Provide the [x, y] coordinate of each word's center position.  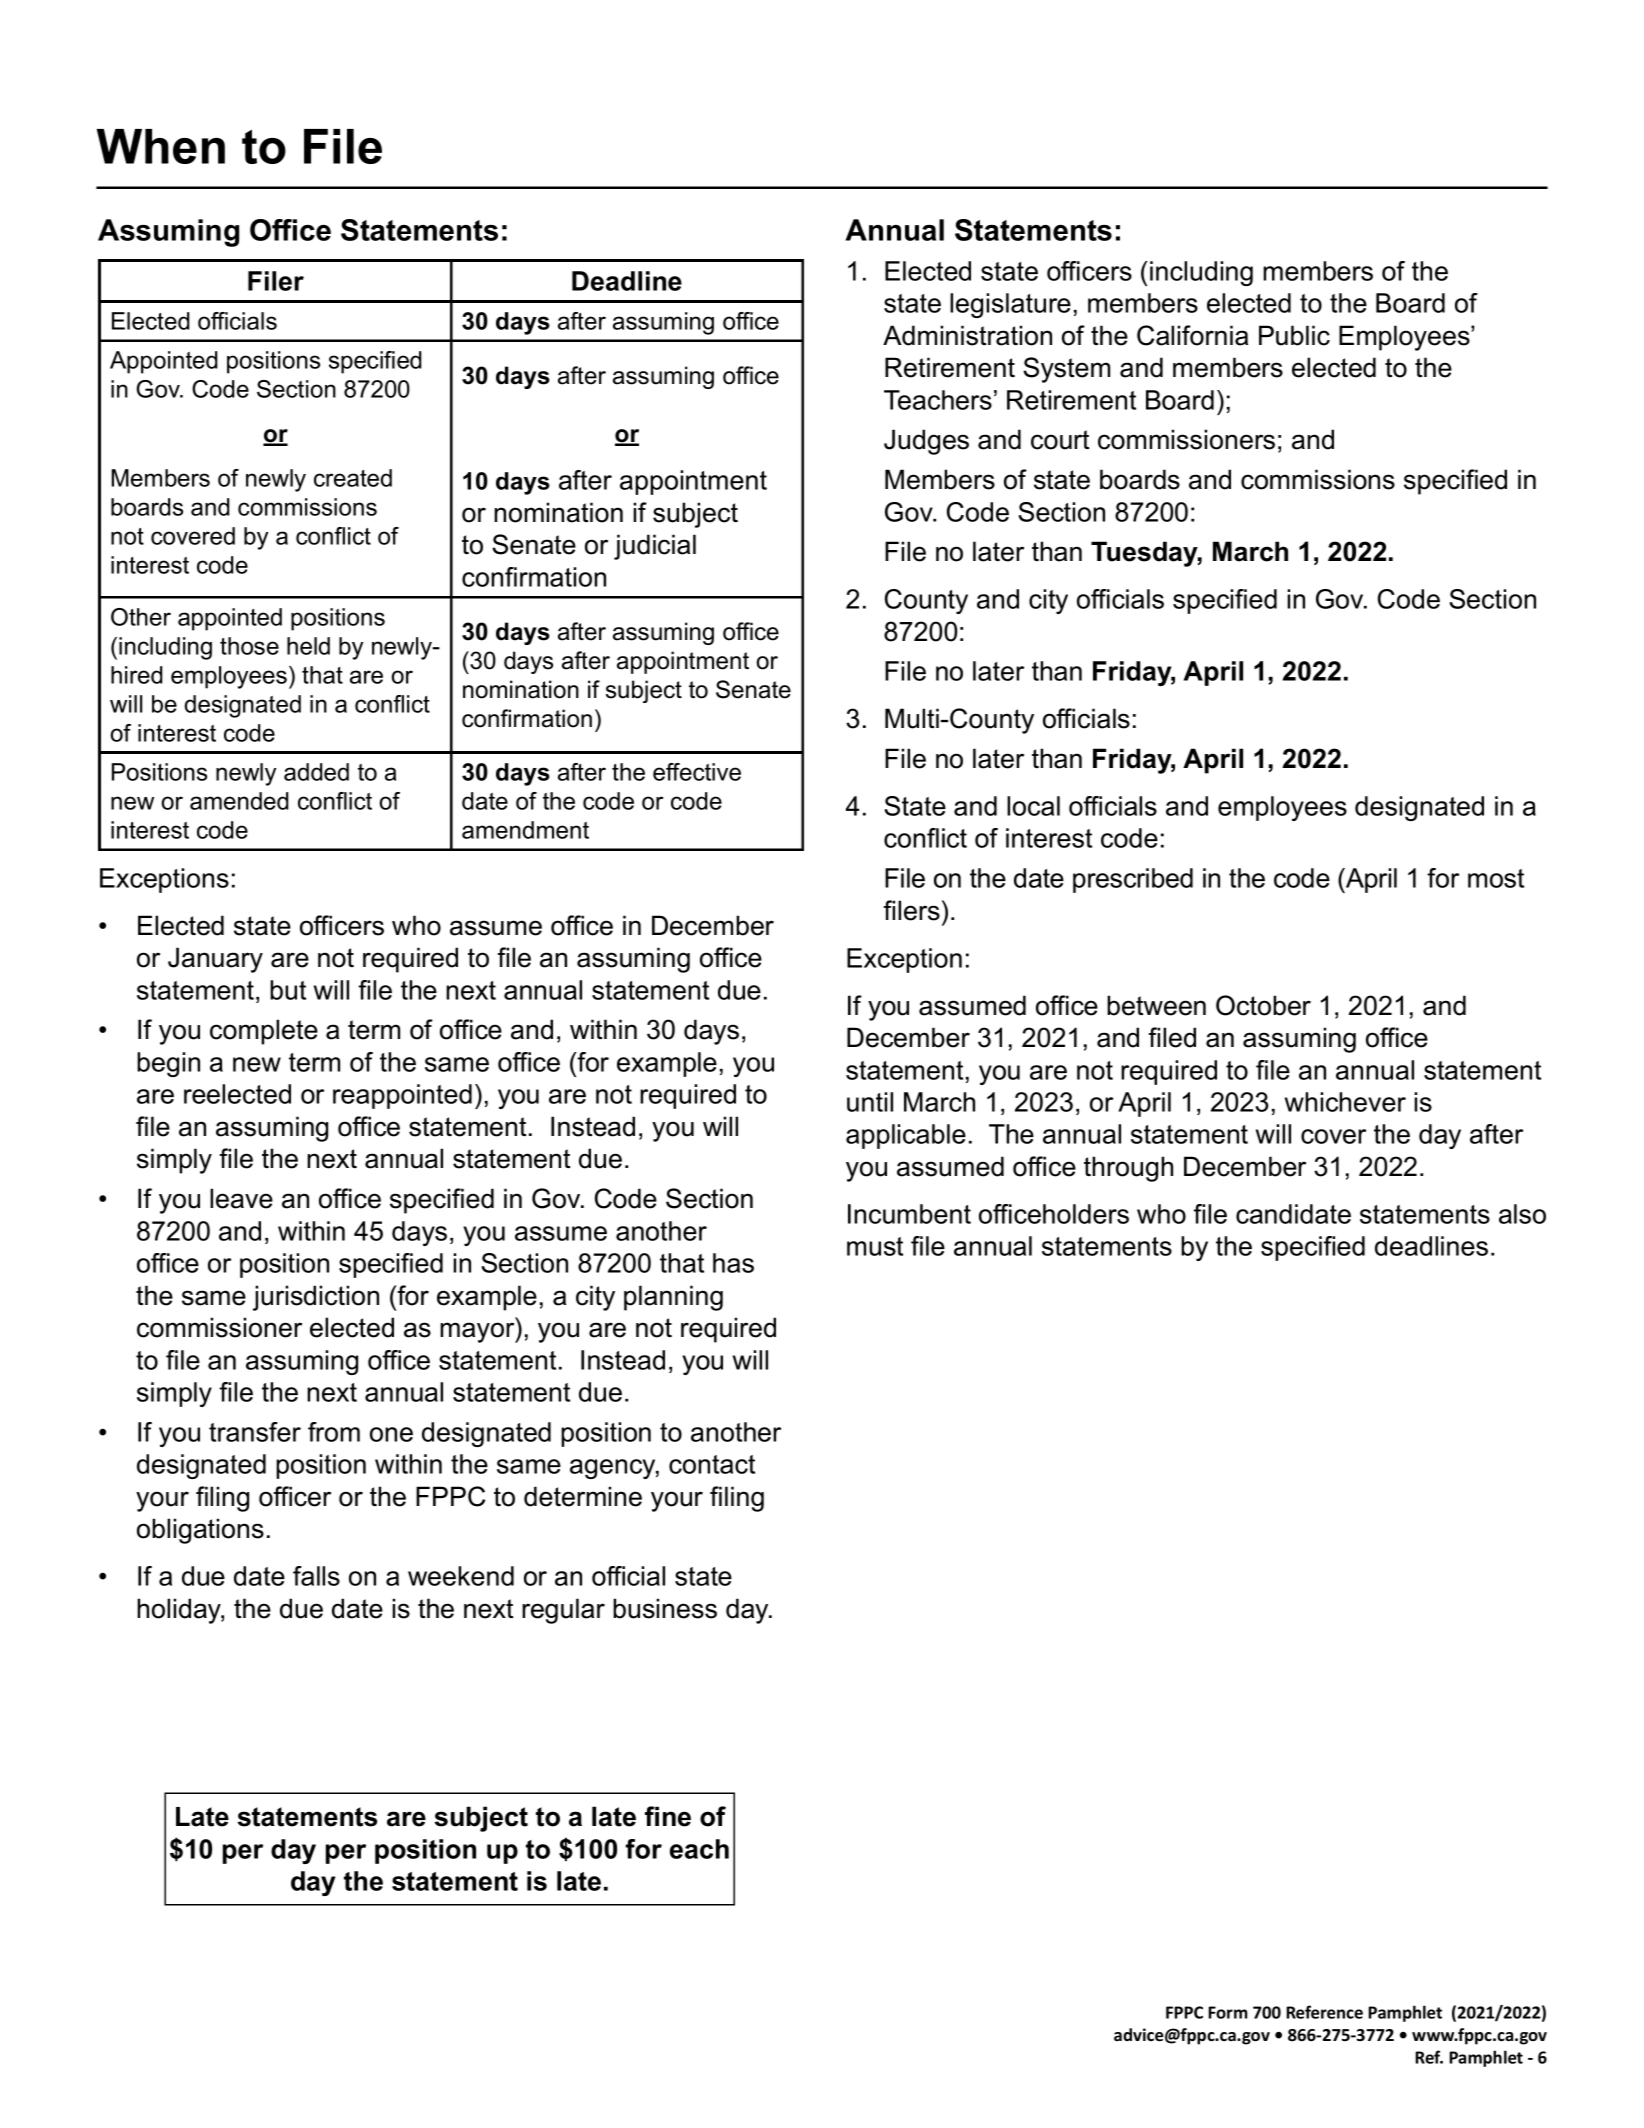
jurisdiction [316, 1298]
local [1033, 806]
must [875, 1246]
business [665, 1608]
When [161, 146]
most [1496, 878]
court [1060, 440]
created [353, 478]
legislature [1010, 305]
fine [668, 1816]
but [288, 990]
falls [316, 1576]
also [1522, 1214]
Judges [926, 442]
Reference [1324, 2012]
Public [1294, 335]
